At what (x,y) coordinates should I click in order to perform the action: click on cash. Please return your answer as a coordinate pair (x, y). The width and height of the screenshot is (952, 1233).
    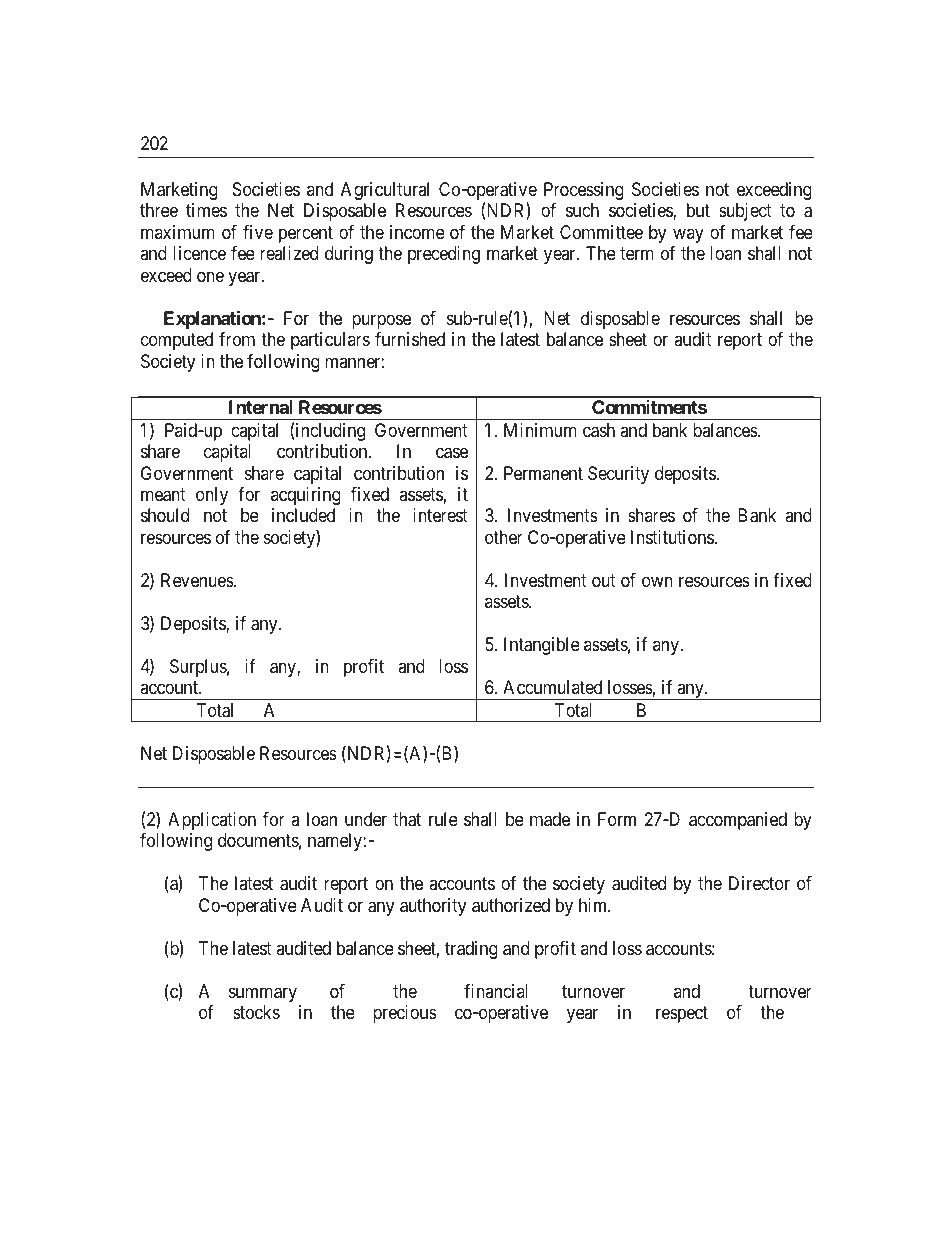
    Looking at the image, I should click on (599, 430).
